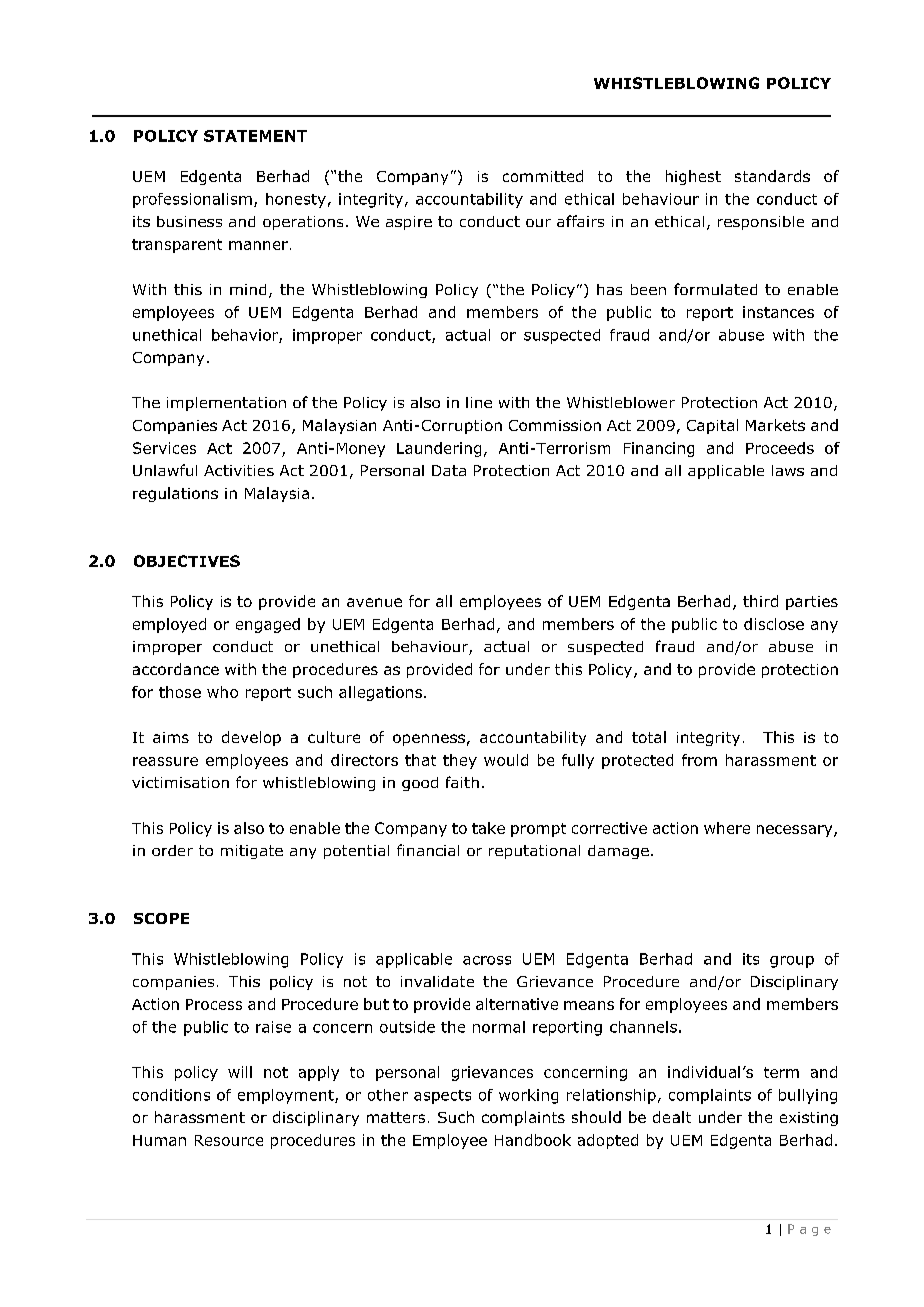 Image resolution: width=924 pixels, height=1307 pixels. I want to click on STATEMENT, so click(255, 136).
